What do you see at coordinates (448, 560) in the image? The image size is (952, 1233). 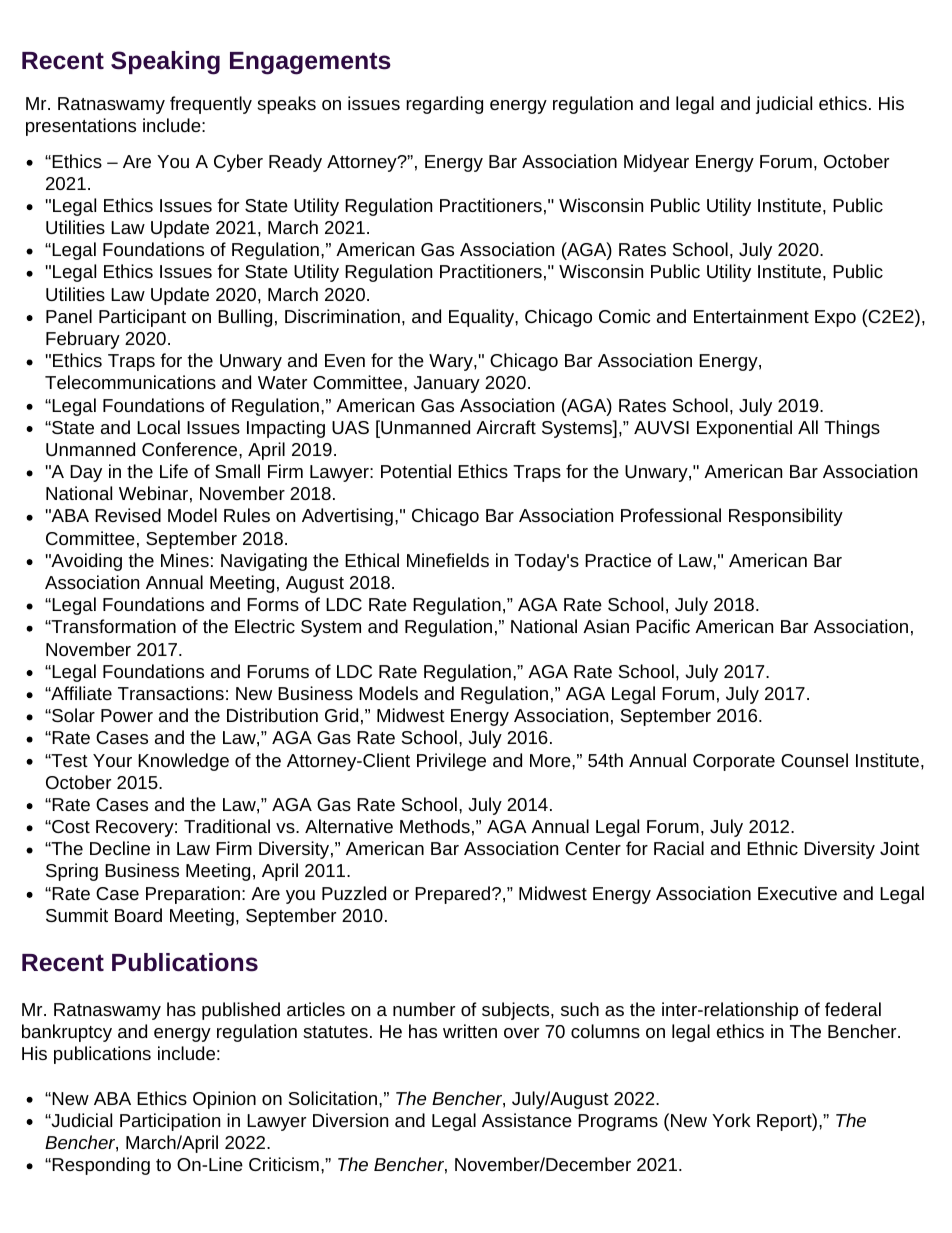 I see `Minefields` at bounding box center [448, 560].
